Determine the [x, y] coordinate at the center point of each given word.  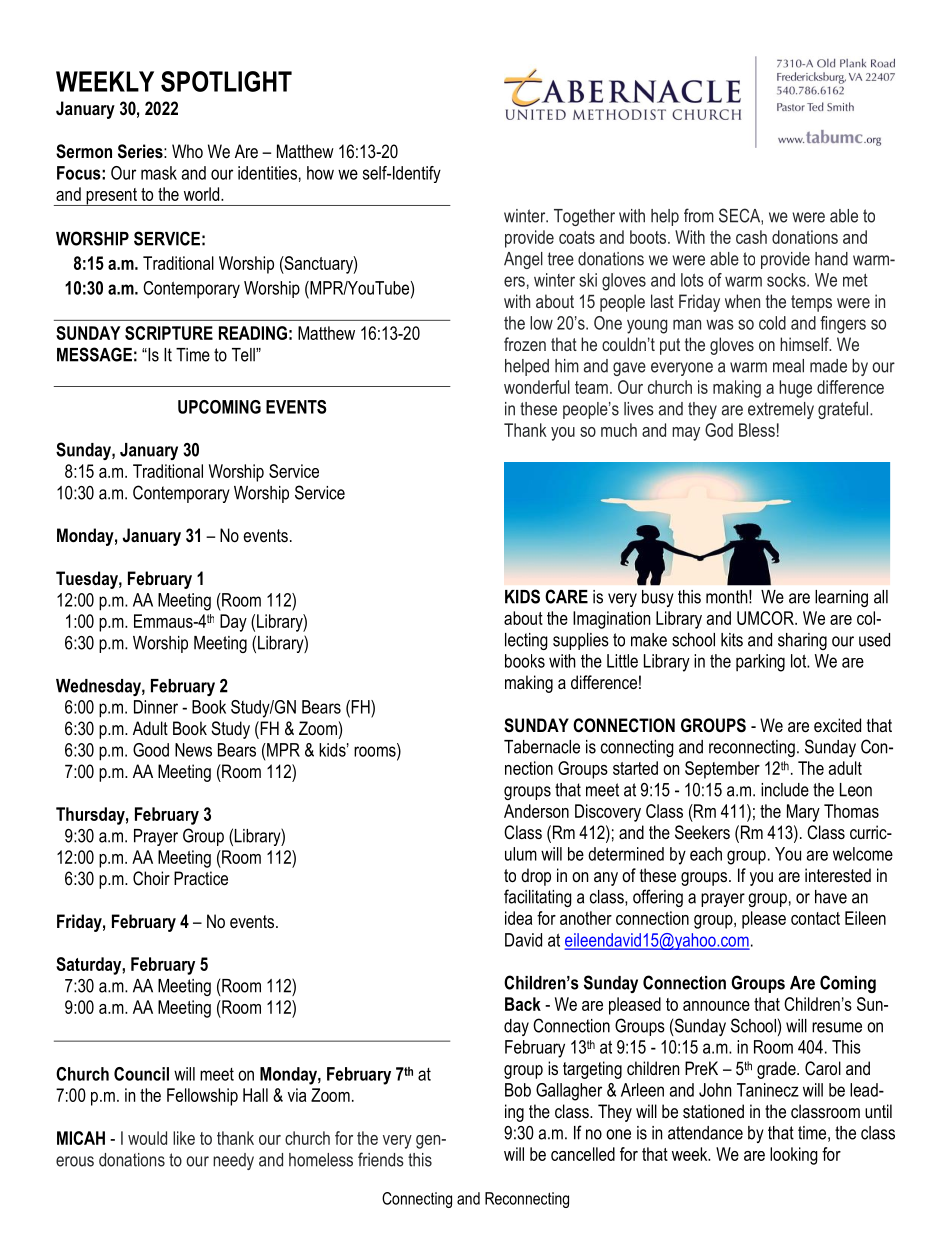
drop [536, 877]
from [699, 215]
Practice [201, 878]
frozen [525, 344]
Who [187, 151]
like [184, 1138]
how [320, 173]
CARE [566, 596]
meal [788, 366]
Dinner [156, 707]
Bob [518, 1090]
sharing [802, 641]
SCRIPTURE [169, 333]
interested [838, 875]
